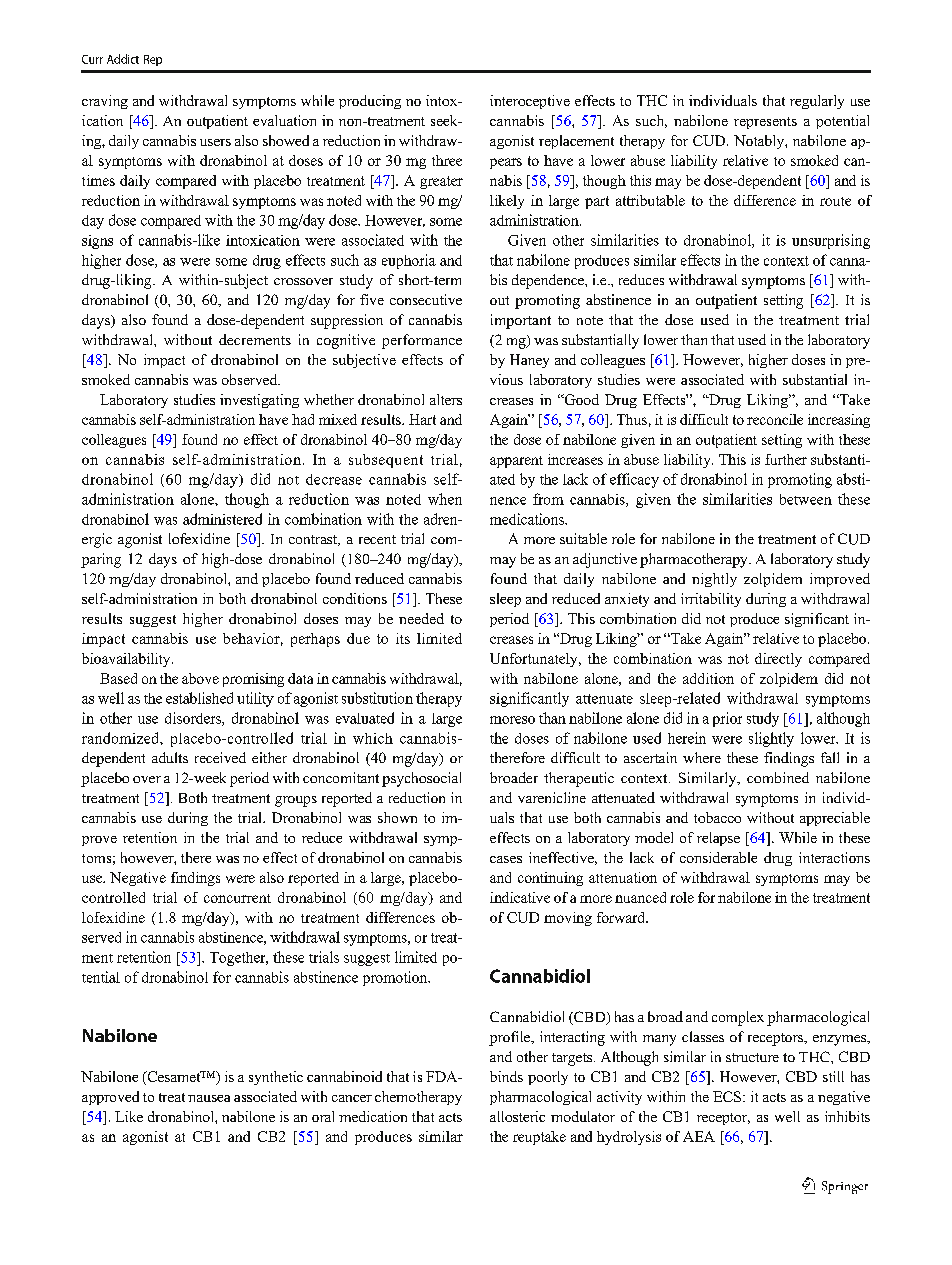  What do you see at coordinates (421, 618) in the image?
I see `needed` at bounding box center [421, 618].
